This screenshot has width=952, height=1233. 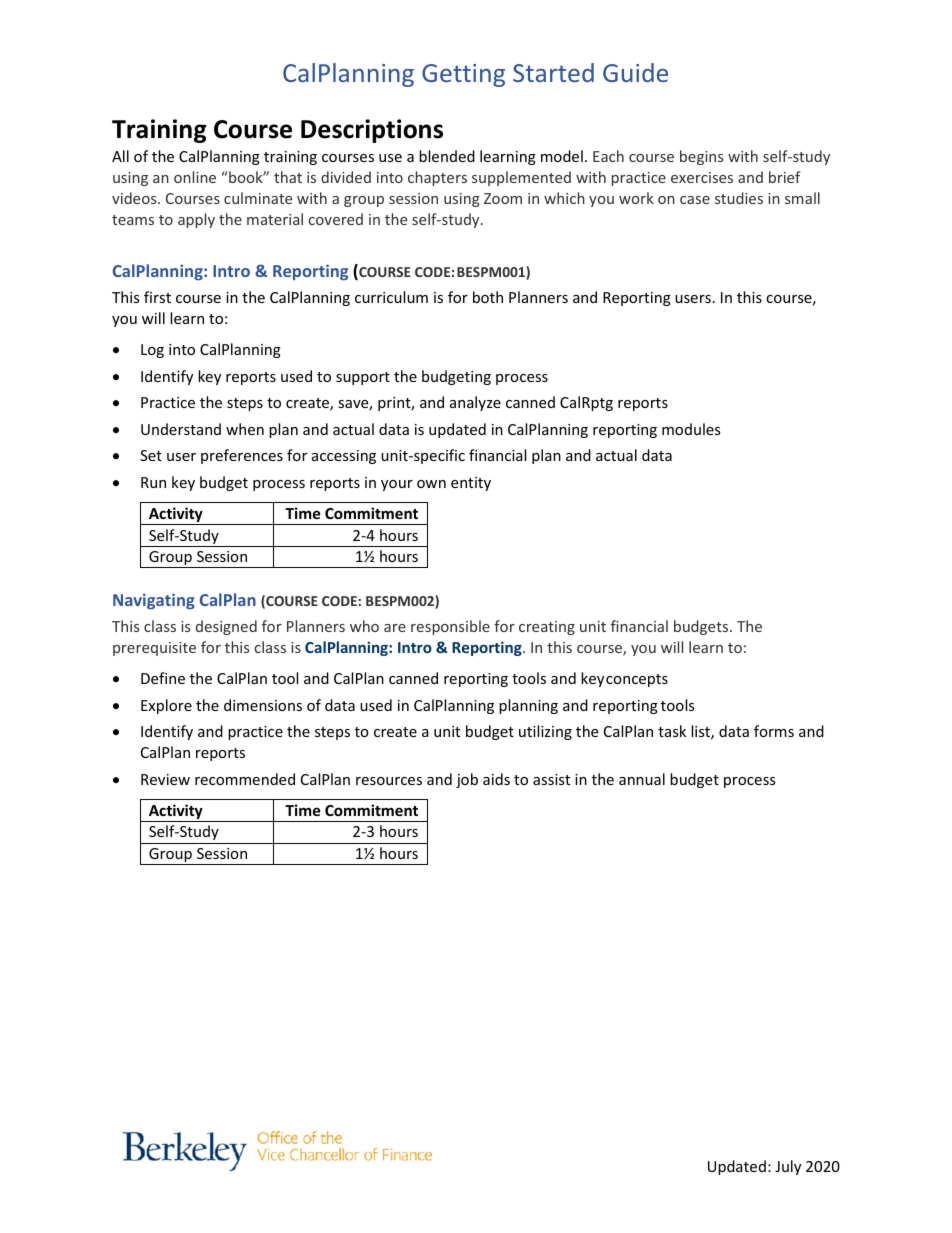 I want to click on Getting, so click(x=463, y=75).
